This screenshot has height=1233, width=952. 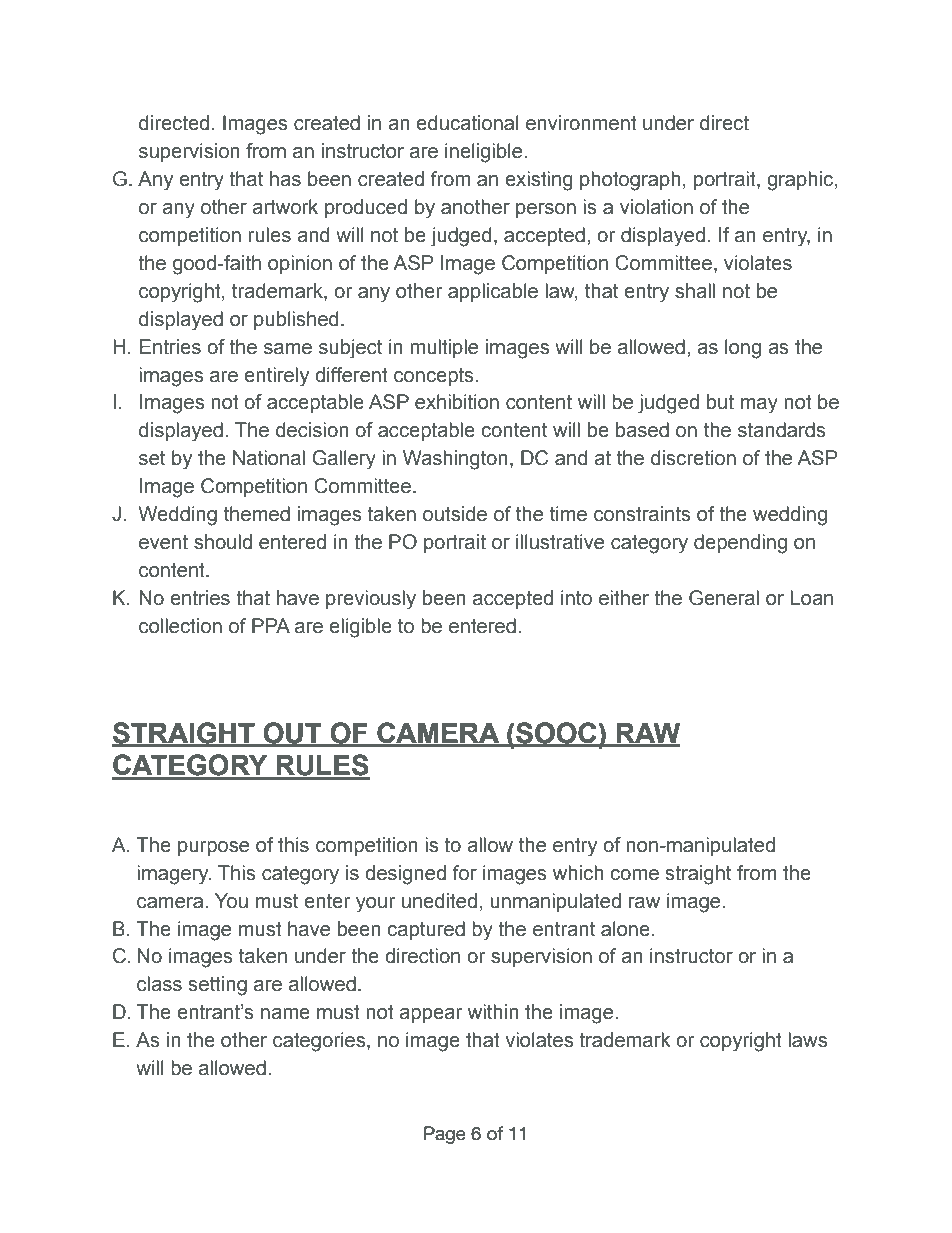 What do you see at coordinates (285, 179) in the screenshot?
I see `has` at bounding box center [285, 179].
